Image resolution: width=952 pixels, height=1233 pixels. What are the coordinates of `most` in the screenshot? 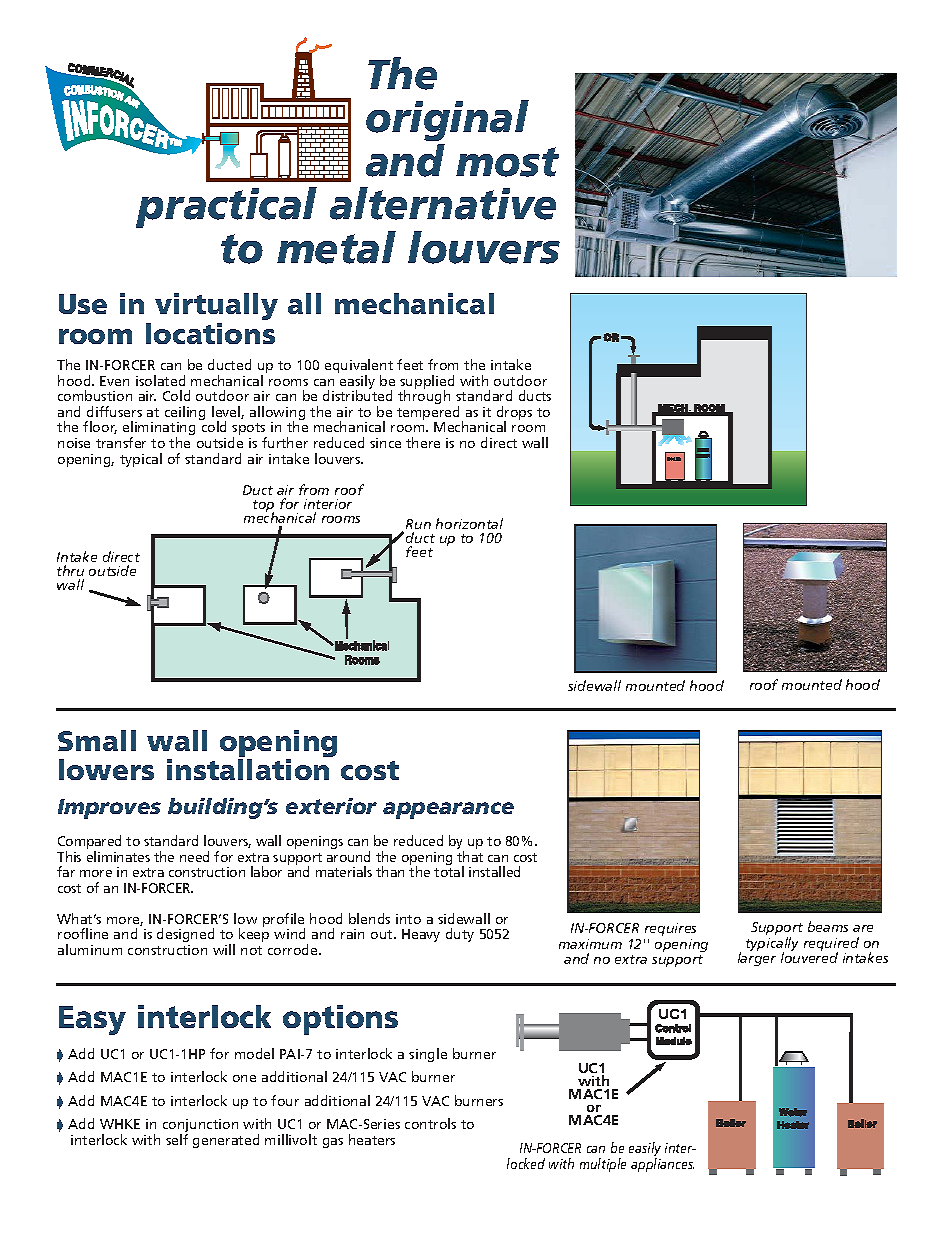 It's located at (507, 162).
